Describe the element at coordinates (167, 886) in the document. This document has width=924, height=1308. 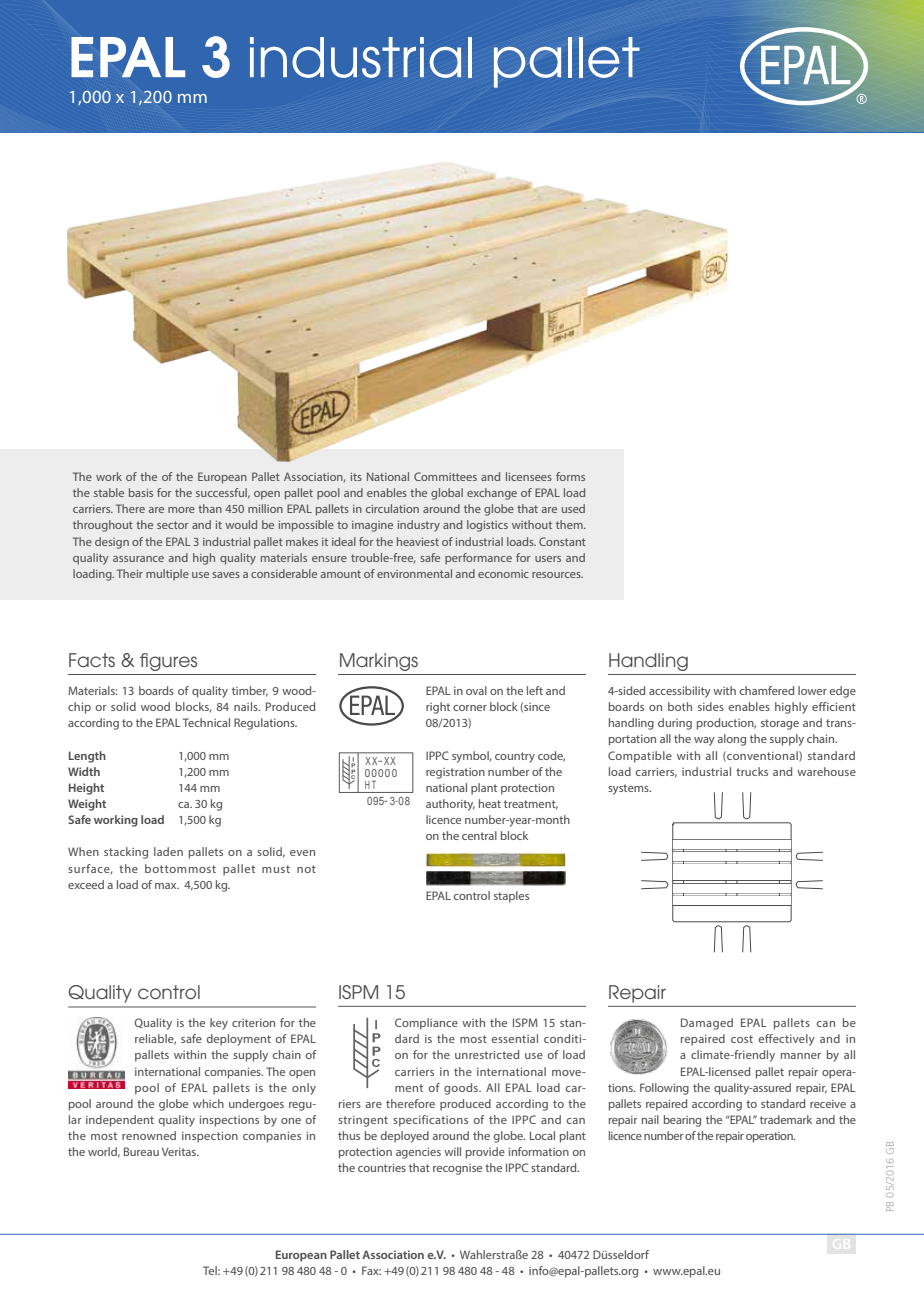
I see `max` at that location.
